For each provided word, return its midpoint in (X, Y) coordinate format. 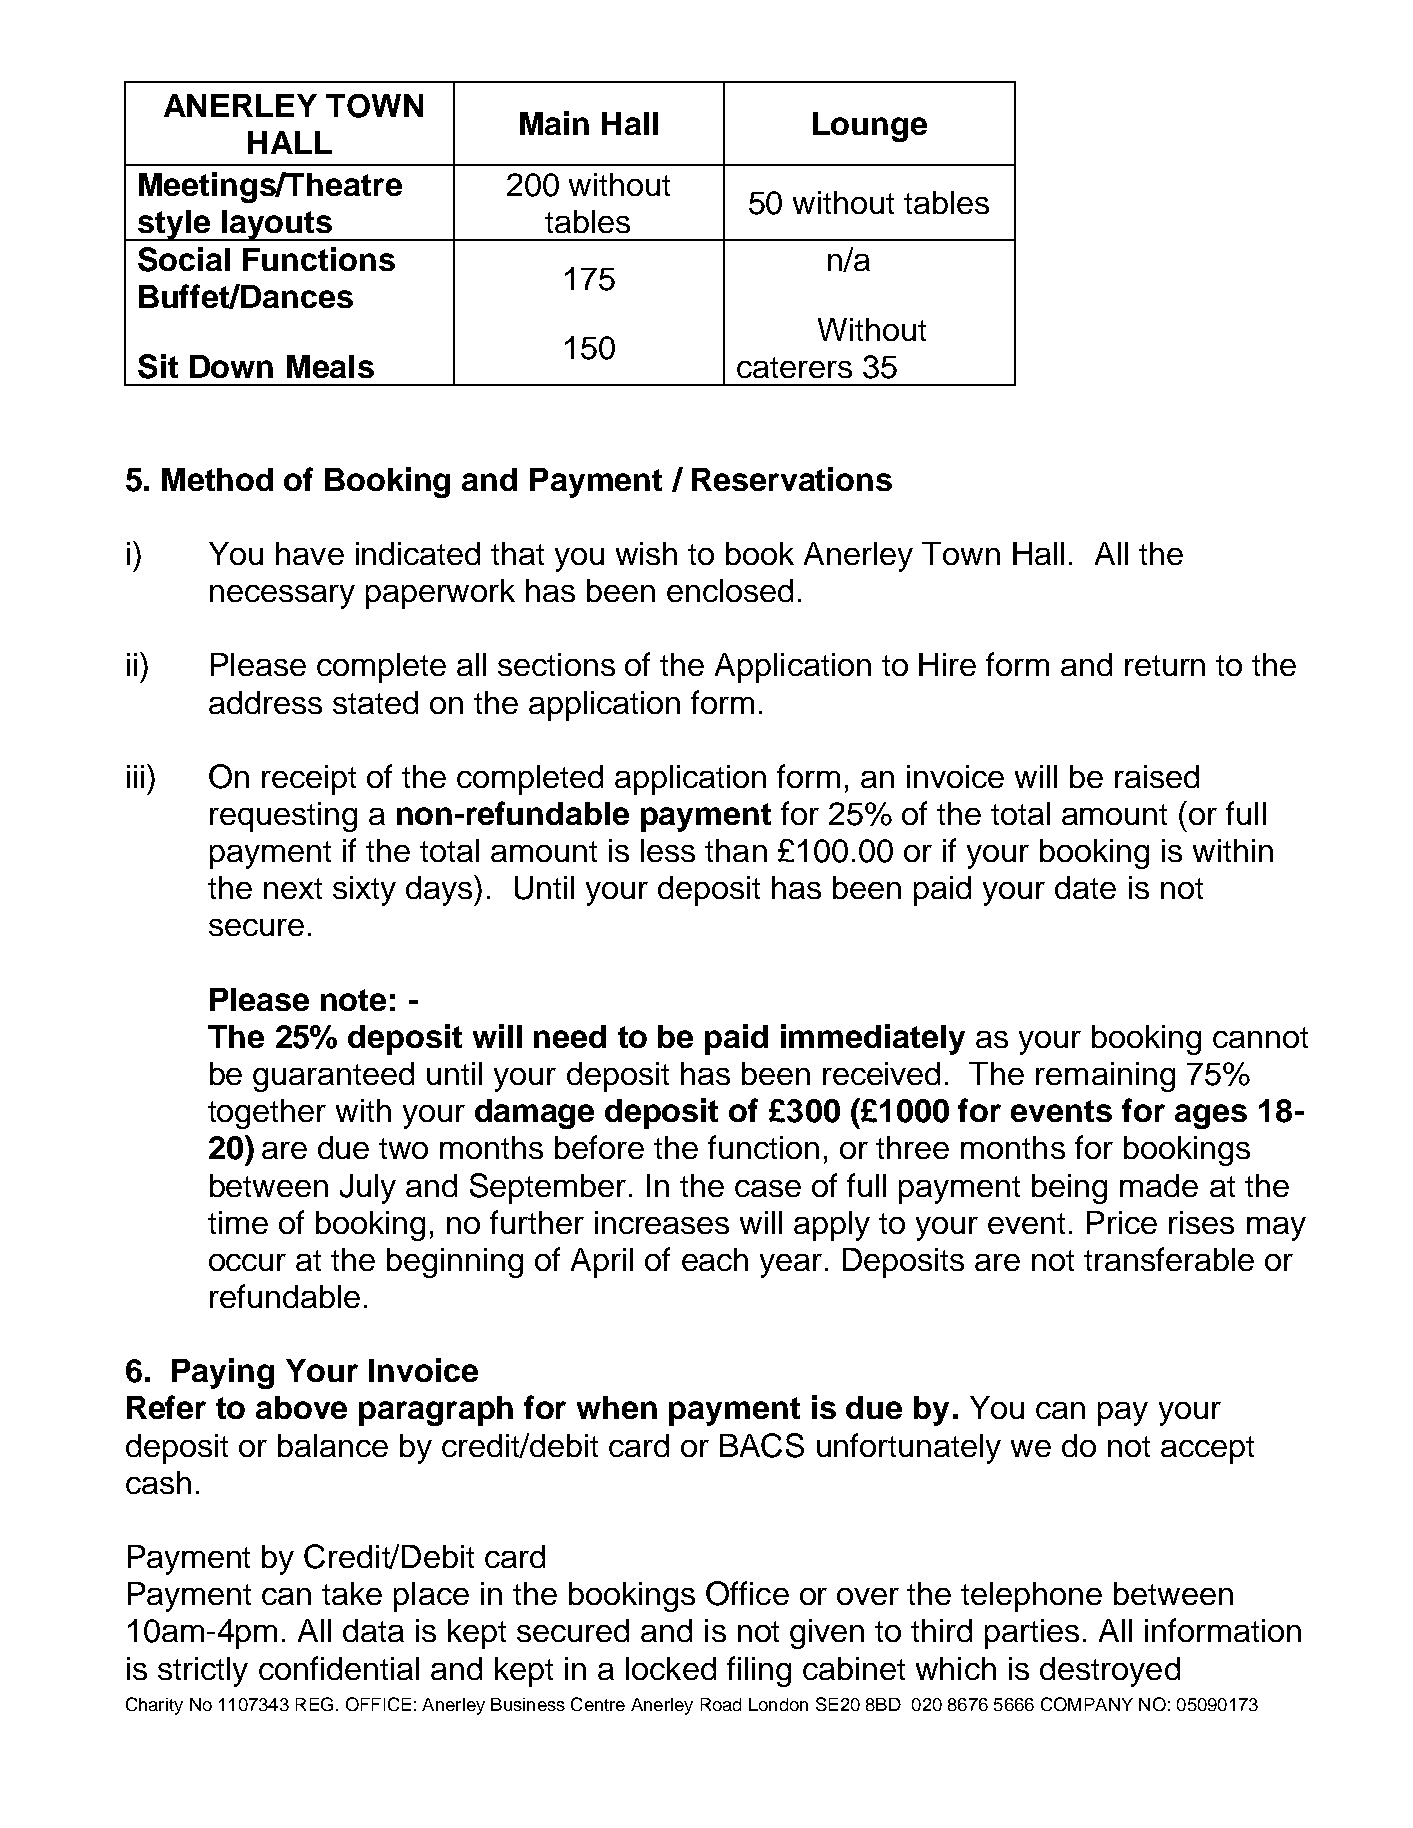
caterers (794, 367)
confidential (339, 1668)
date (1085, 887)
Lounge (870, 127)
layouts (277, 225)
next (293, 888)
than (736, 850)
